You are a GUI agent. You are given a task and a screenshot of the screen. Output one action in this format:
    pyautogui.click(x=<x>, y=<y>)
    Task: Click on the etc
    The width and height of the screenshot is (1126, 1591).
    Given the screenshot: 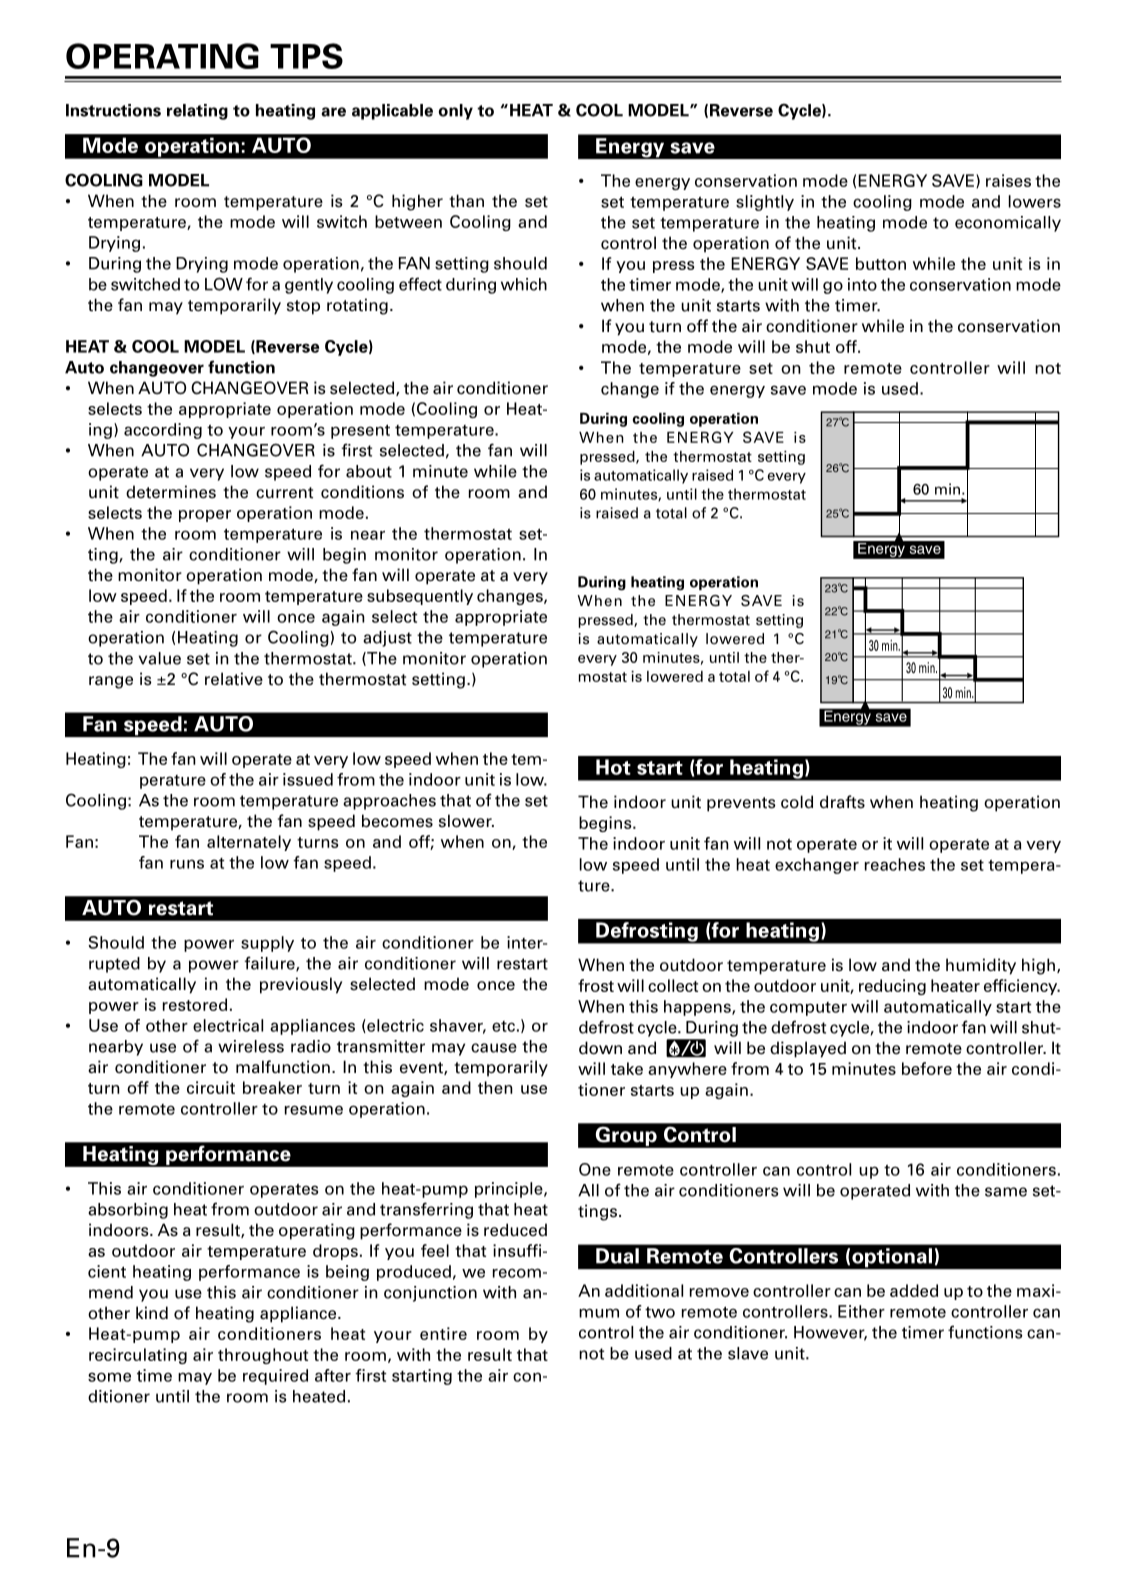 What is the action you would take?
    pyautogui.click(x=503, y=1026)
